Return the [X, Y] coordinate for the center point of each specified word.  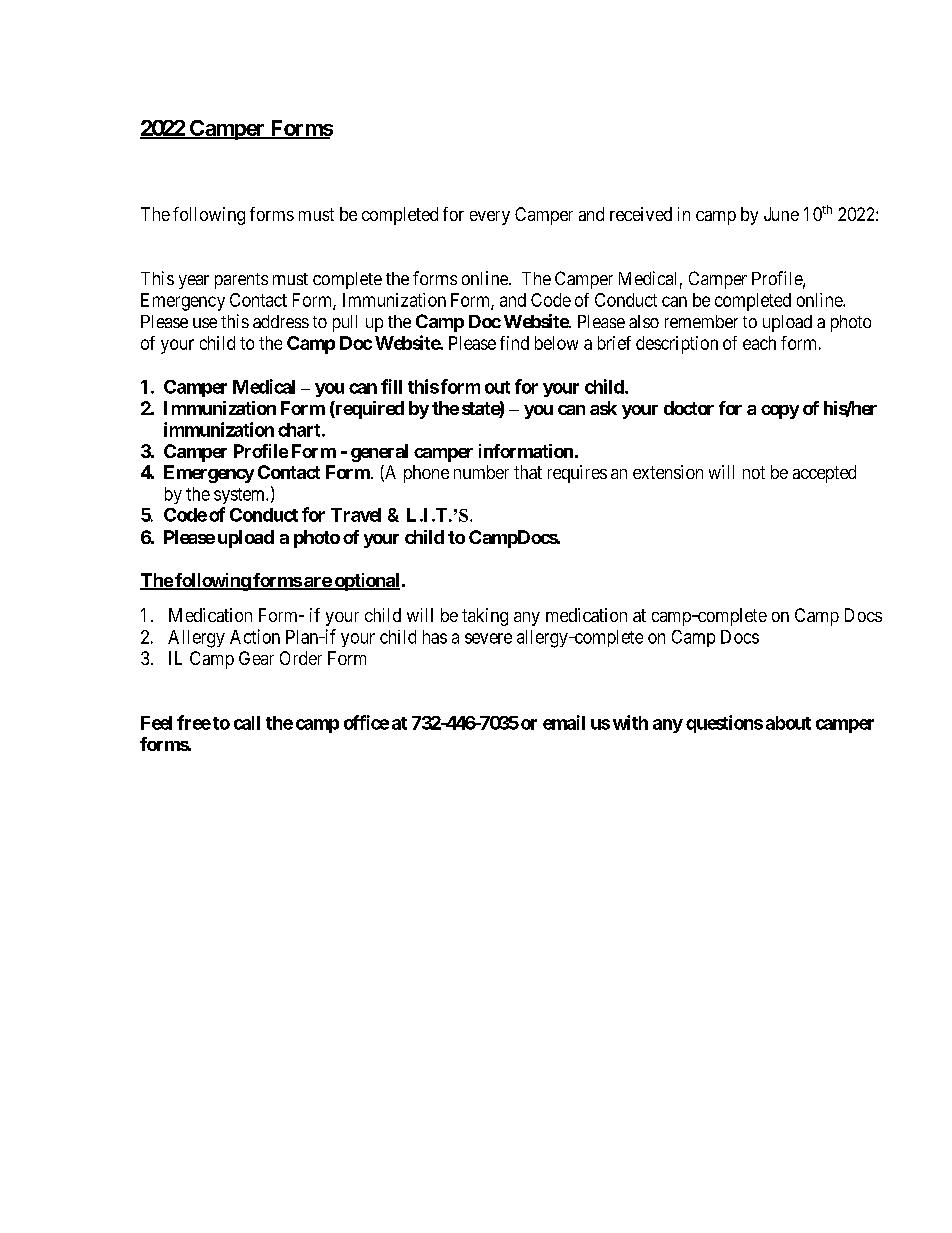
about [788, 723]
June [781, 214]
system [240, 496]
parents [241, 281]
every [490, 218]
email [564, 722]
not [754, 472]
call [247, 723]
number [481, 472]
